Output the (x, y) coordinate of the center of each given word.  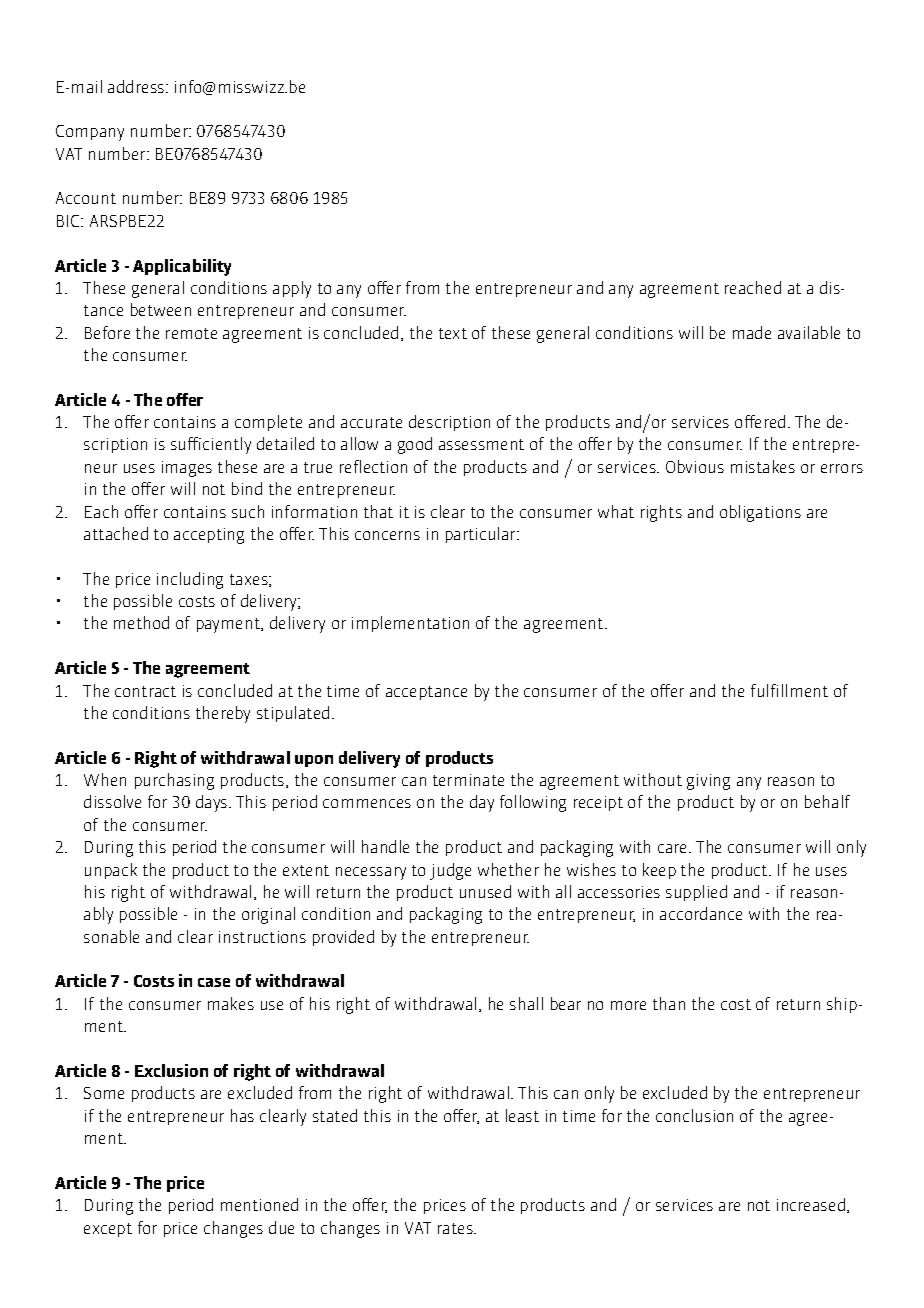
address (137, 86)
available (809, 332)
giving (708, 782)
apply (292, 289)
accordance (701, 913)
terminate (468, 780)
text (453, 333)
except (108, 1230)
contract (145, 691)
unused (485, 891)
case (214, 982)
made (752, 332)
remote (191, 333)
